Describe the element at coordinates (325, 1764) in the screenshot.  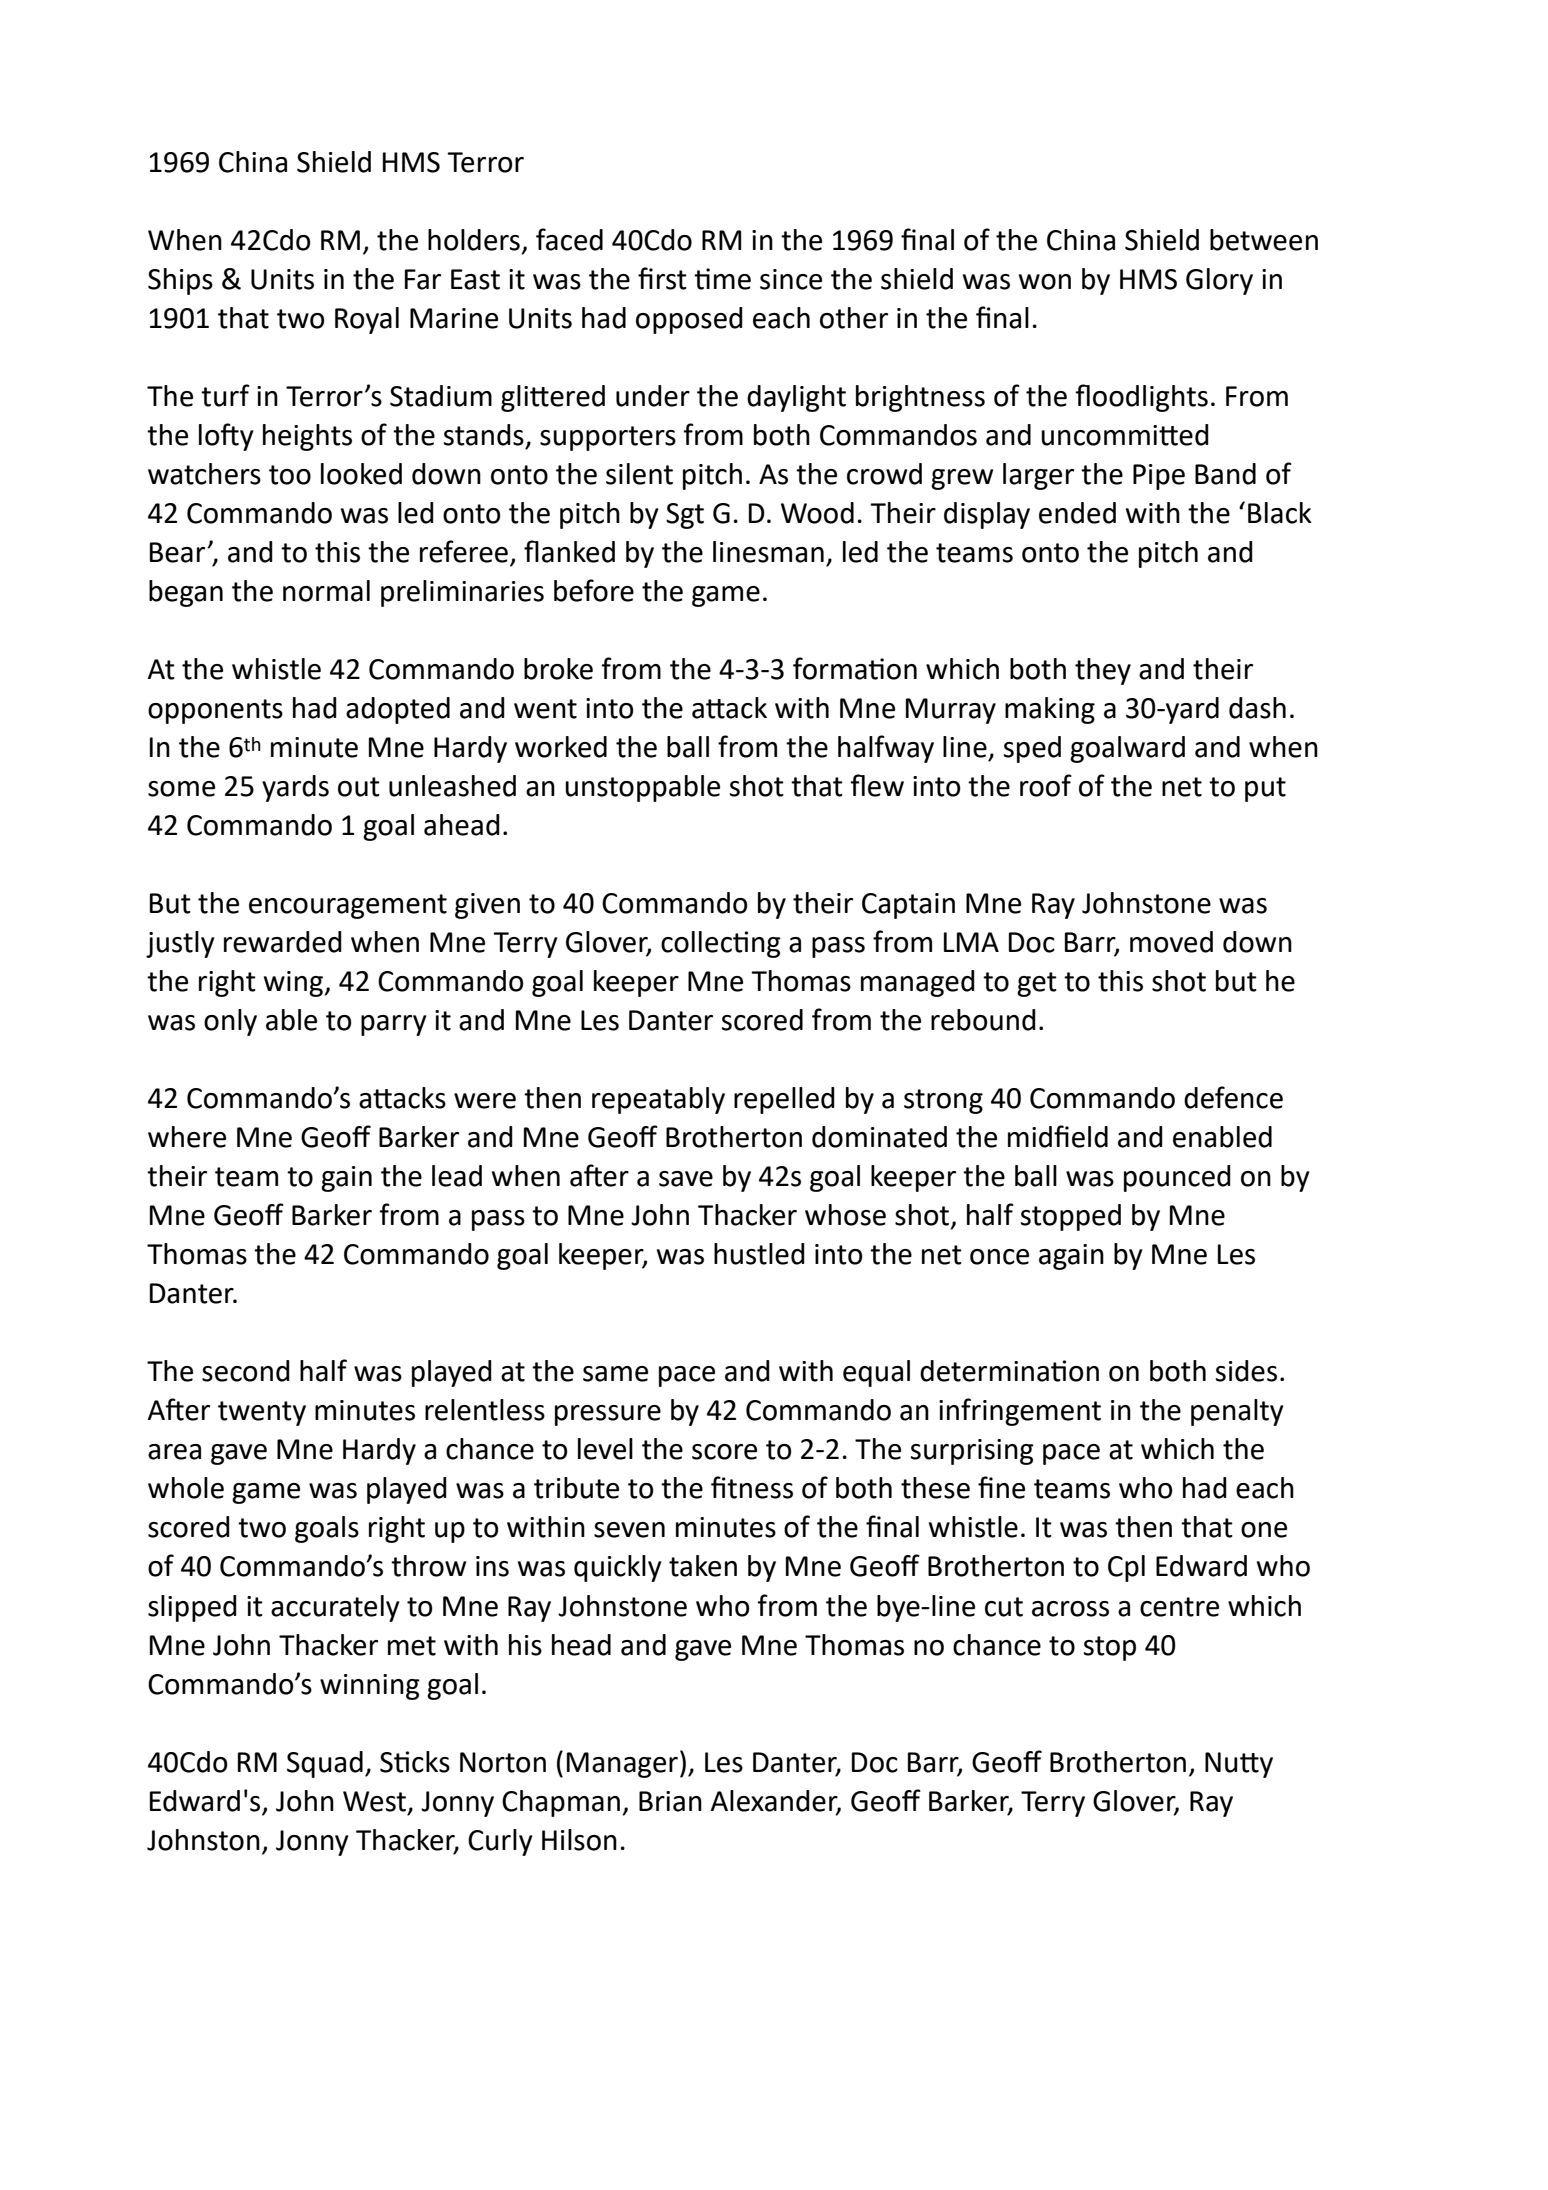
I see `Squad` at that location.
